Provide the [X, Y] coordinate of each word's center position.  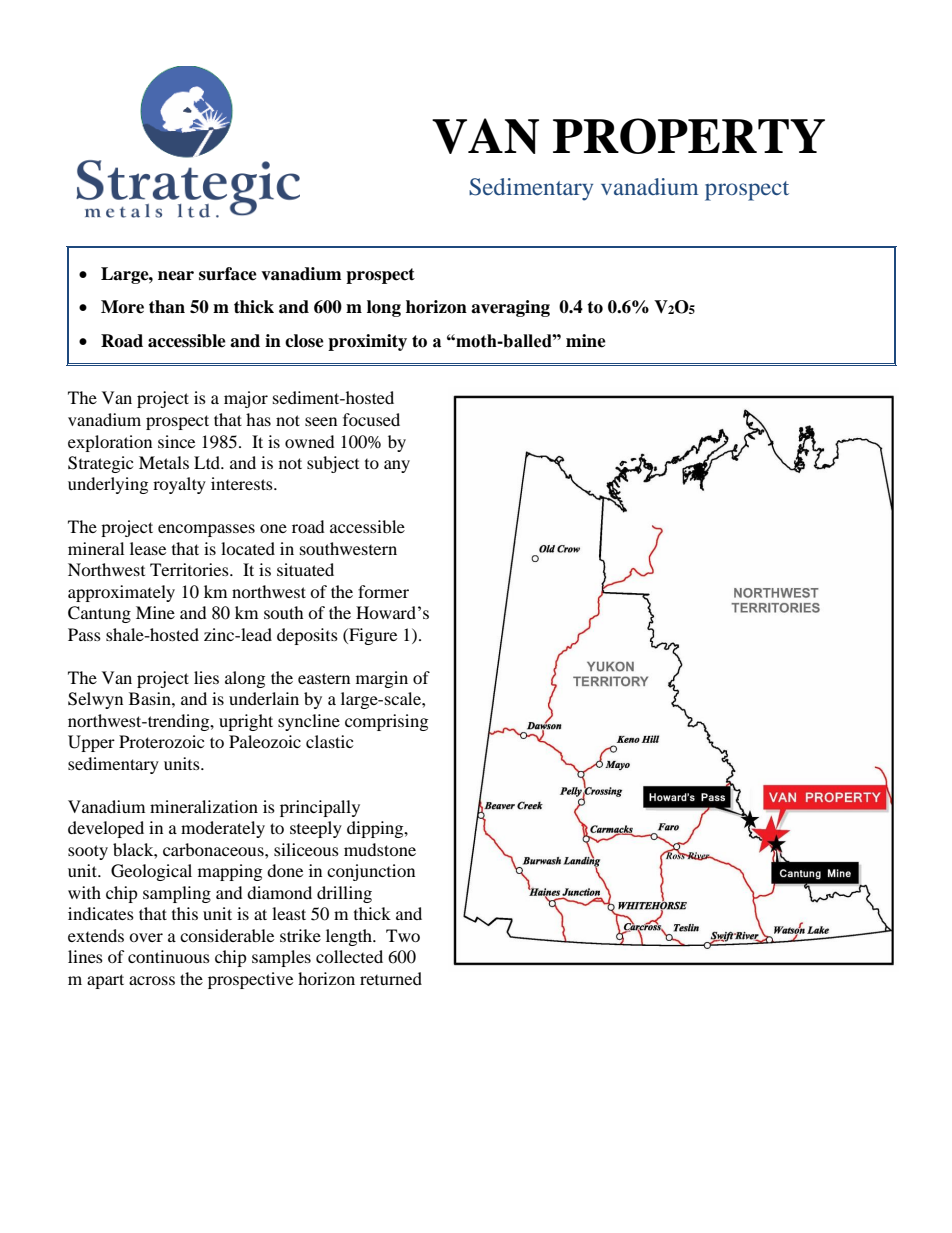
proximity [367, 342]
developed [106, 829]
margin [382, 679]
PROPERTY [689, 136]
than [167, 307]
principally [320, 808]
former [383, 591]
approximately [121, 593]
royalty [179, 485]
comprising [386, 722]
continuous [169, 956]
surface [228, 274]
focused [371, 419]
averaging [510, 308]
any [397, 466]
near [176, 276]
